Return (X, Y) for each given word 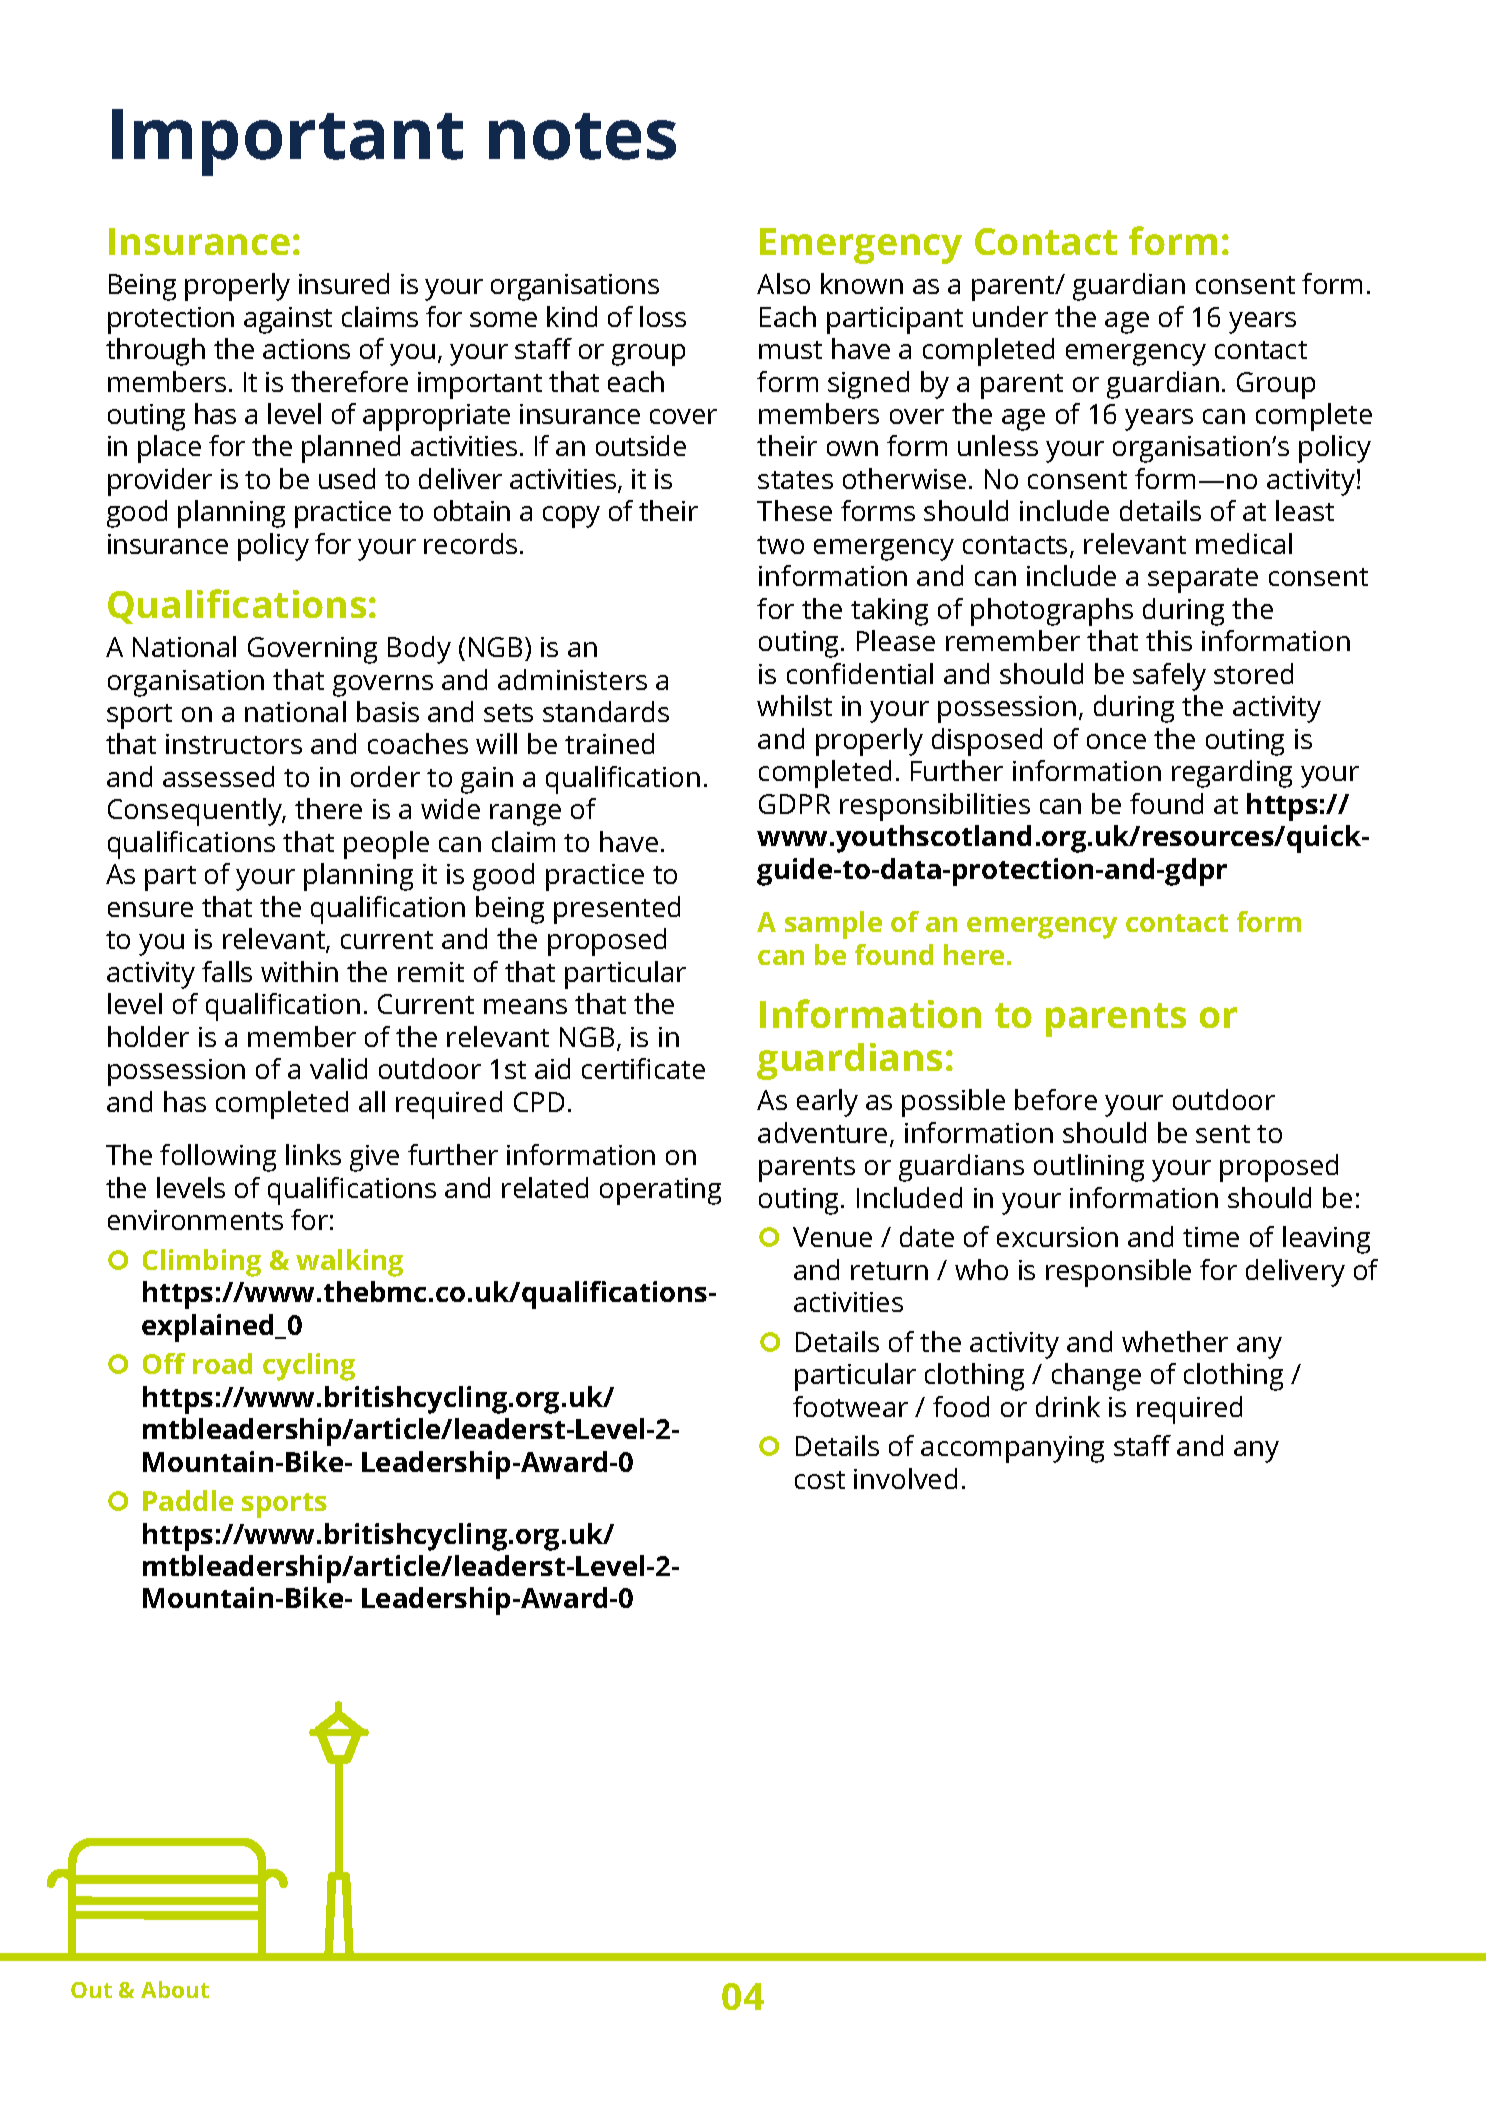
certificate (643, 1068)
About (175, 1989)
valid (338, 1068)
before (1056, 1099)
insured (344, 283)
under (1010, 316)
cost (820, 1480)
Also (783, 283)
